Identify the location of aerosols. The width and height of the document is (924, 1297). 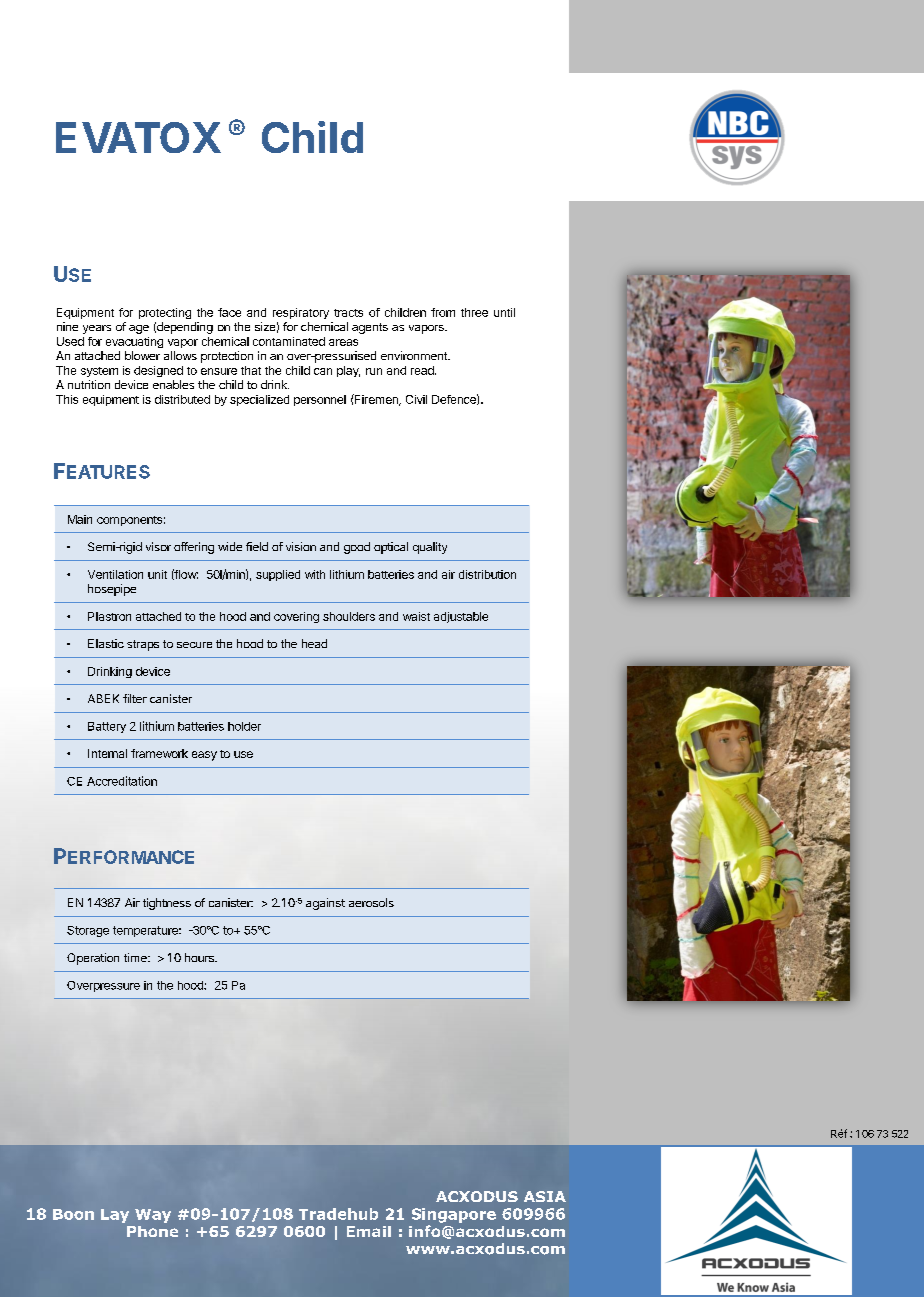
(371, 902).
